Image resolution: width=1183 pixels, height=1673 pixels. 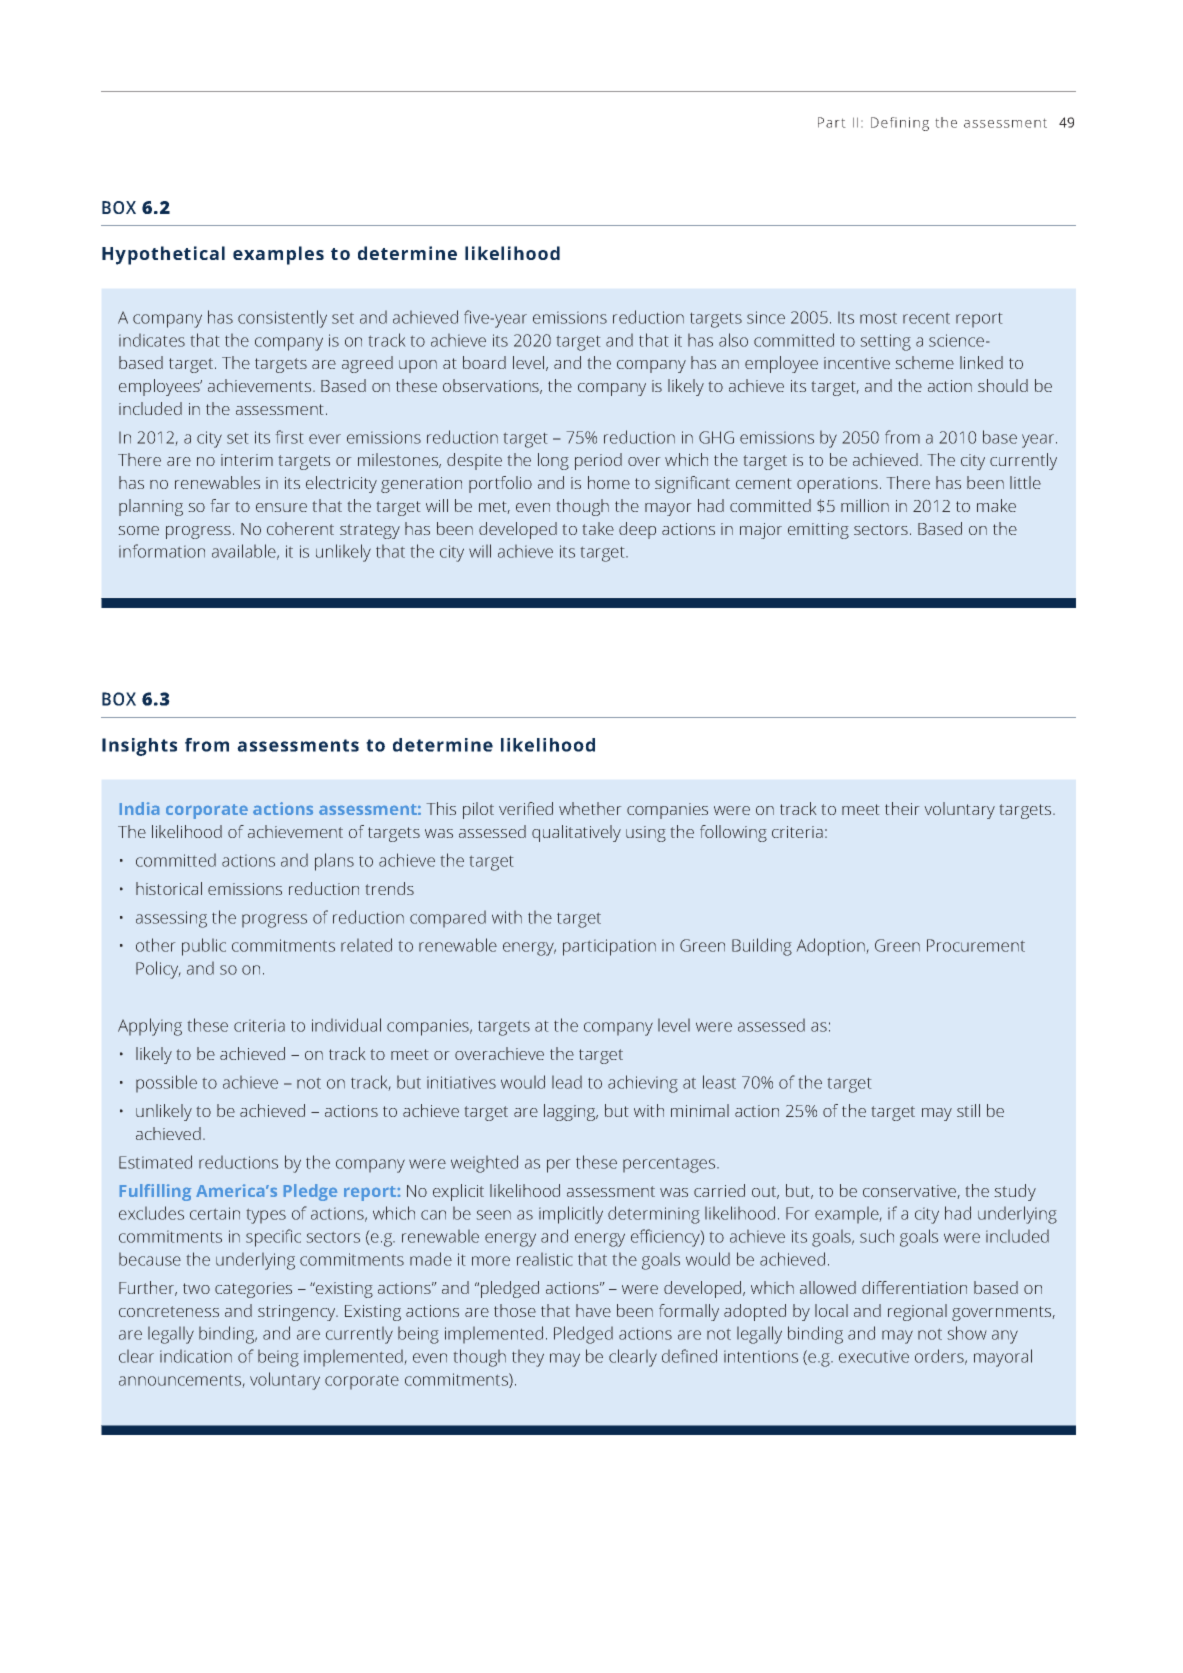 What do you see at coordinates (917, 1312) in the screenshot?
I see `regional` at bounding box center [917, 1312].
